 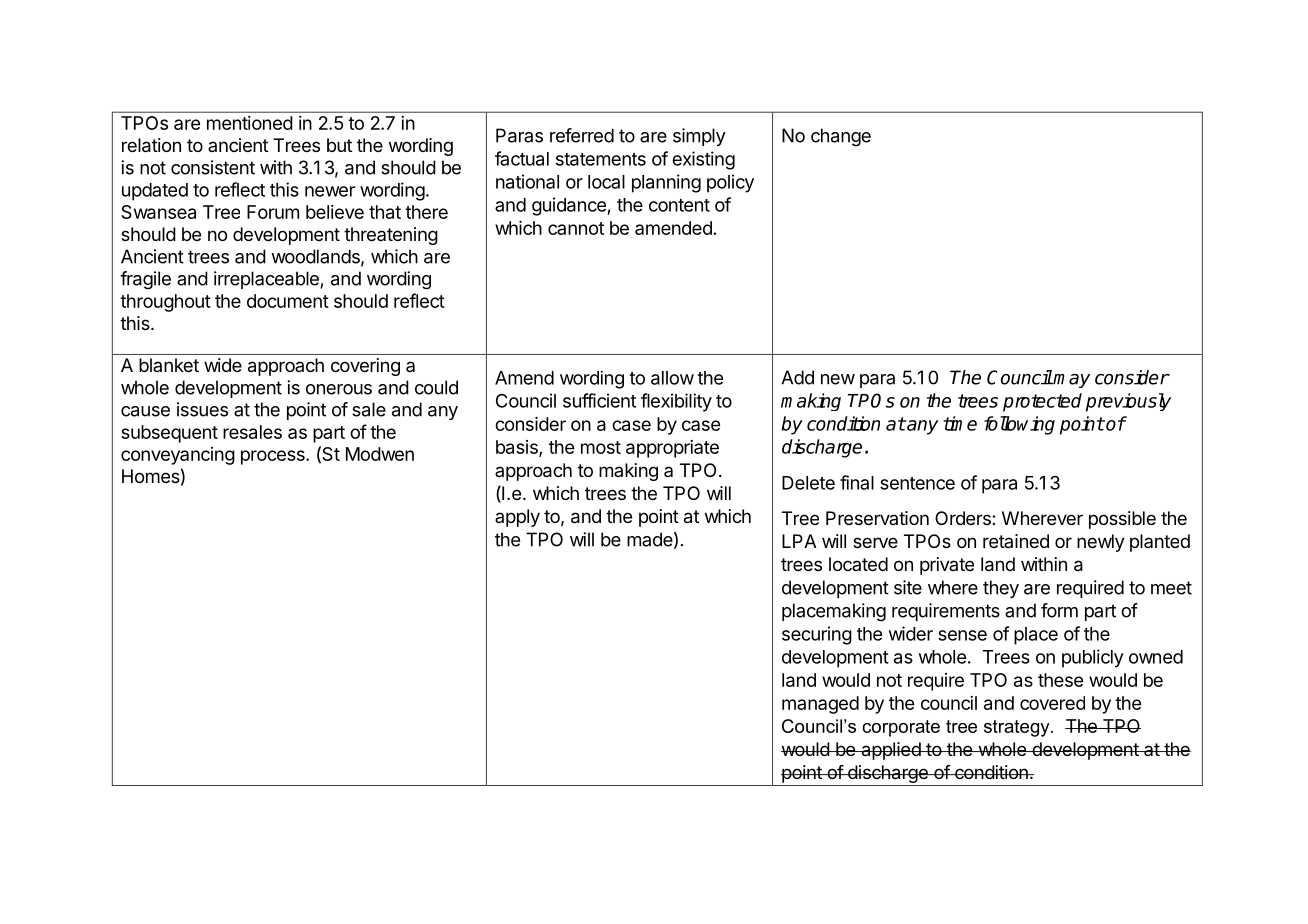 I want to click on managed, so click(x=820, y=705).
